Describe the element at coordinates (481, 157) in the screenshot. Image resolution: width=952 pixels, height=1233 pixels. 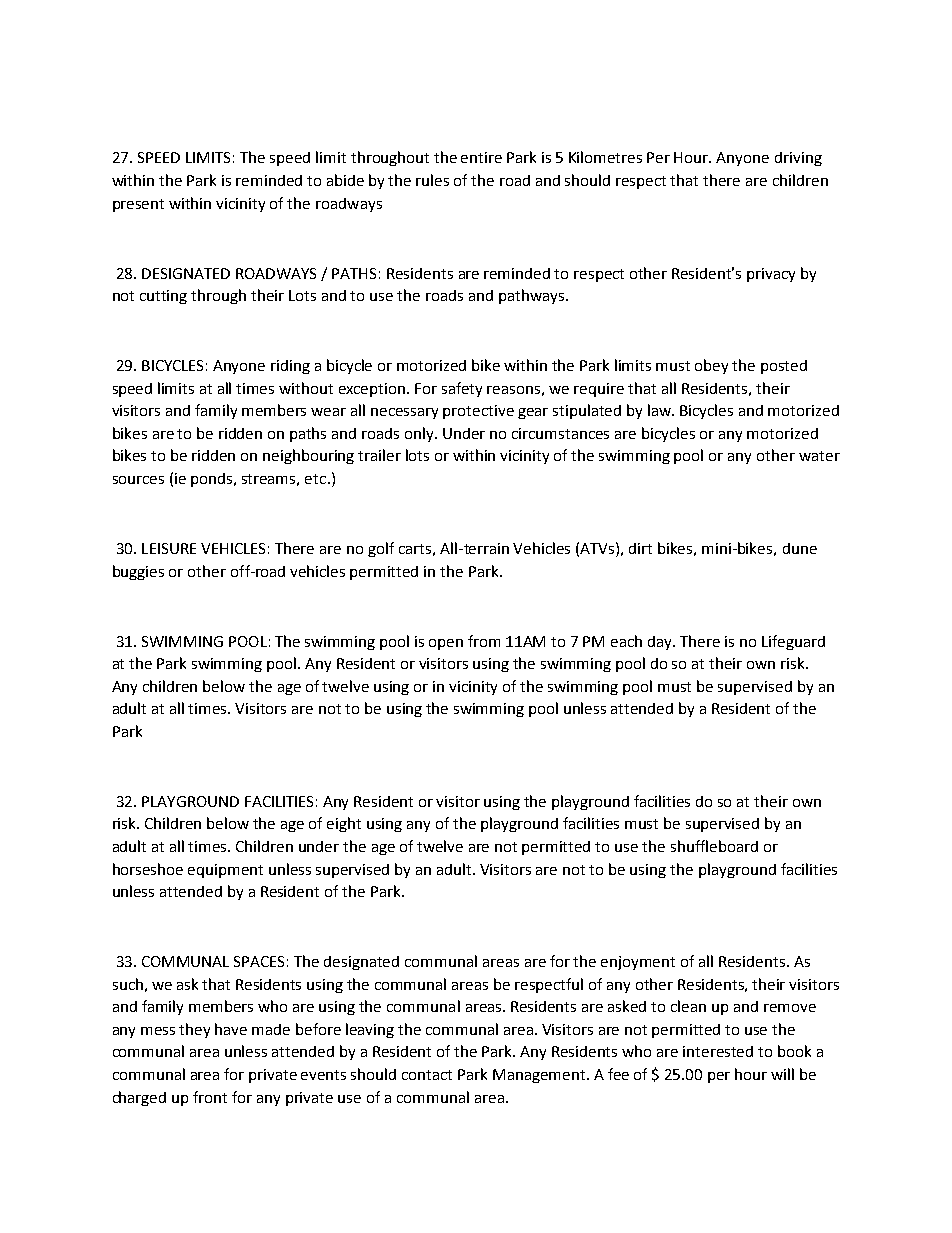
I see `entire` at that location.
